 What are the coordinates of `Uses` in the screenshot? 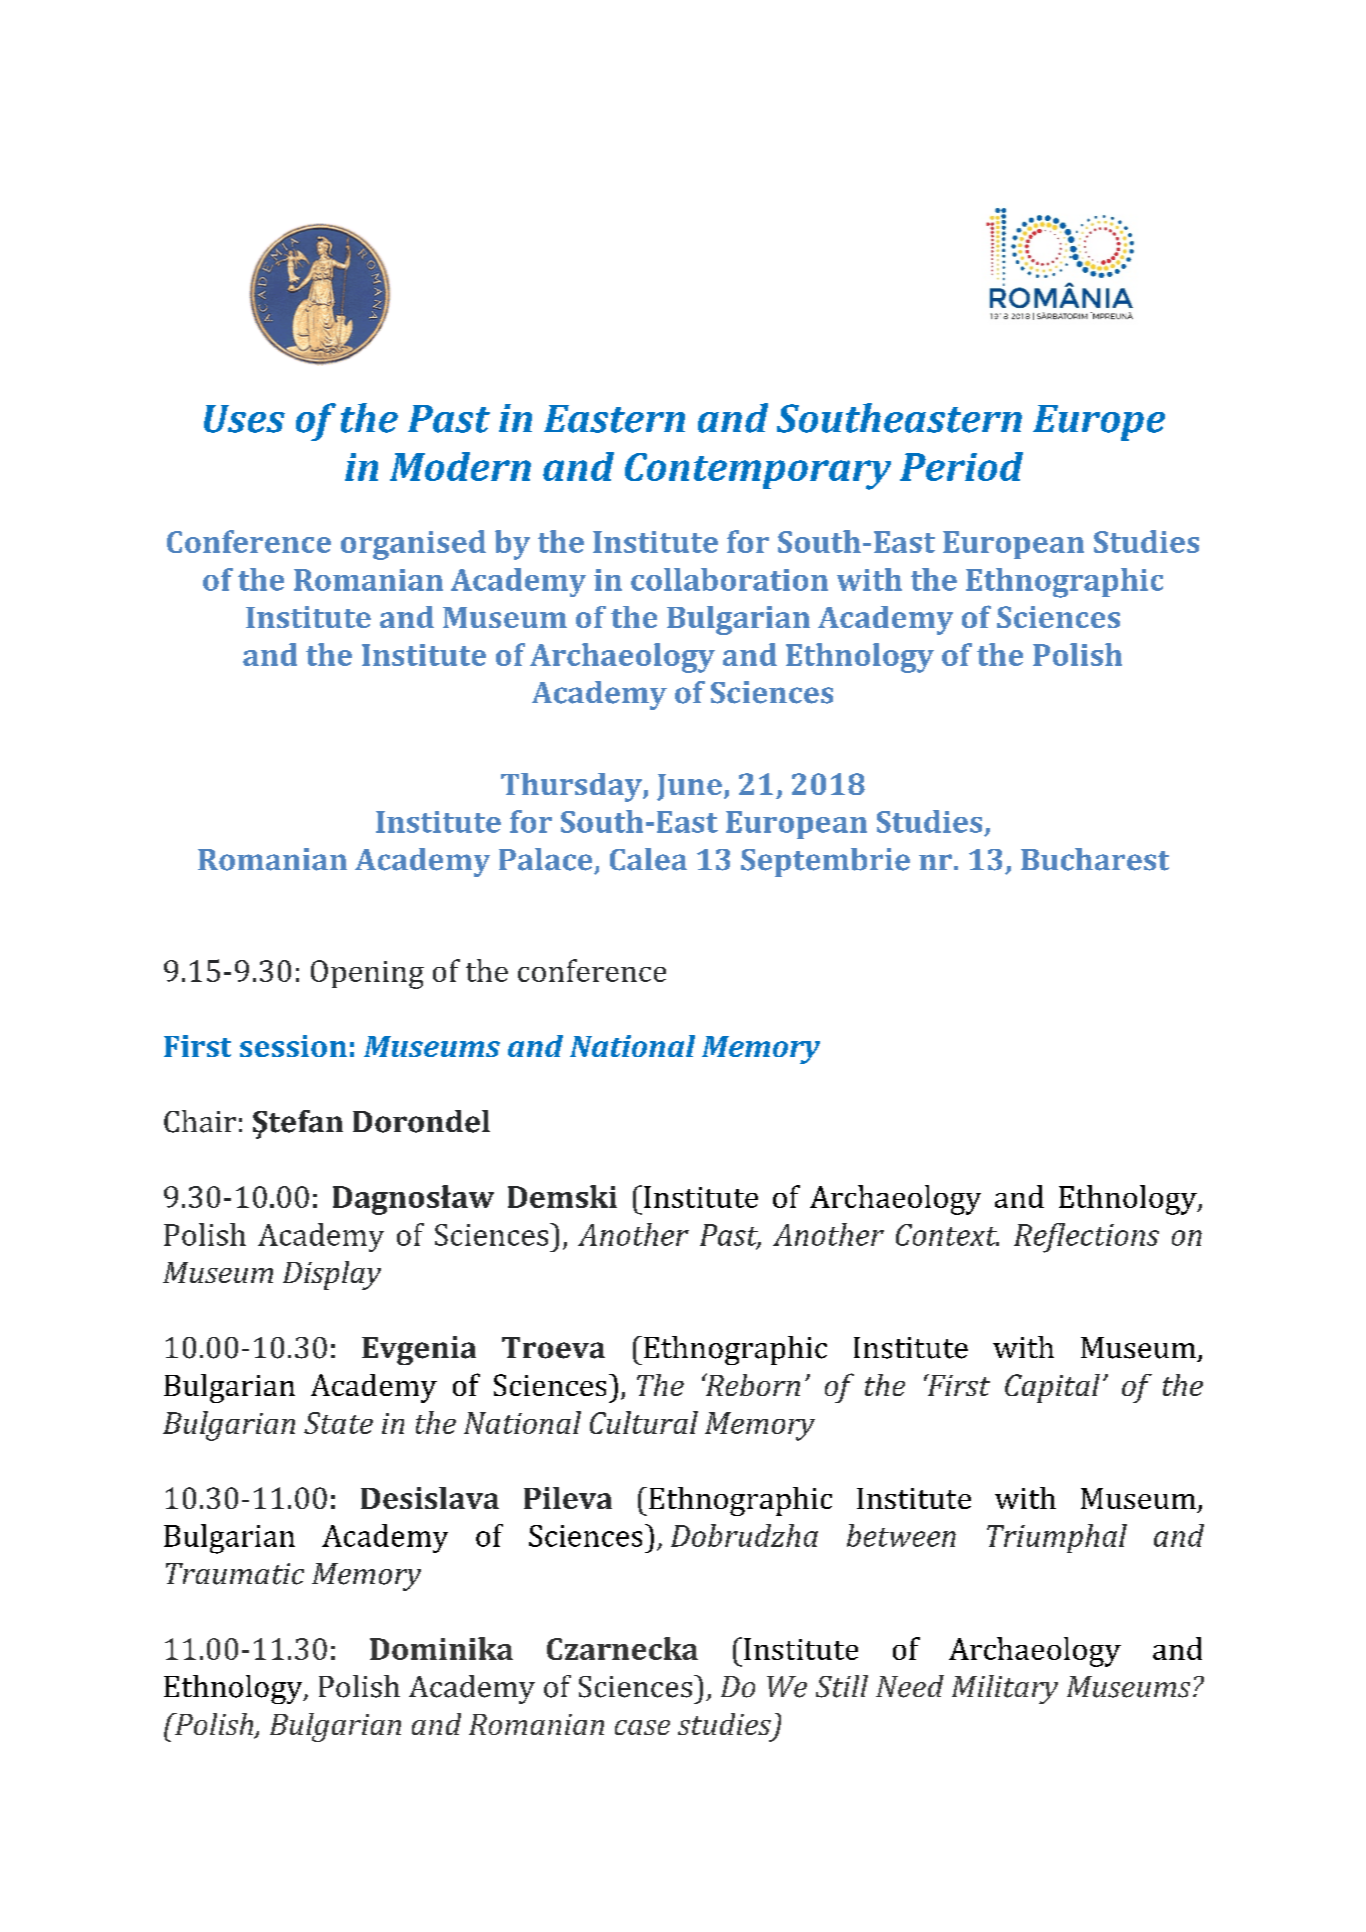 It's located at (244, 419).
